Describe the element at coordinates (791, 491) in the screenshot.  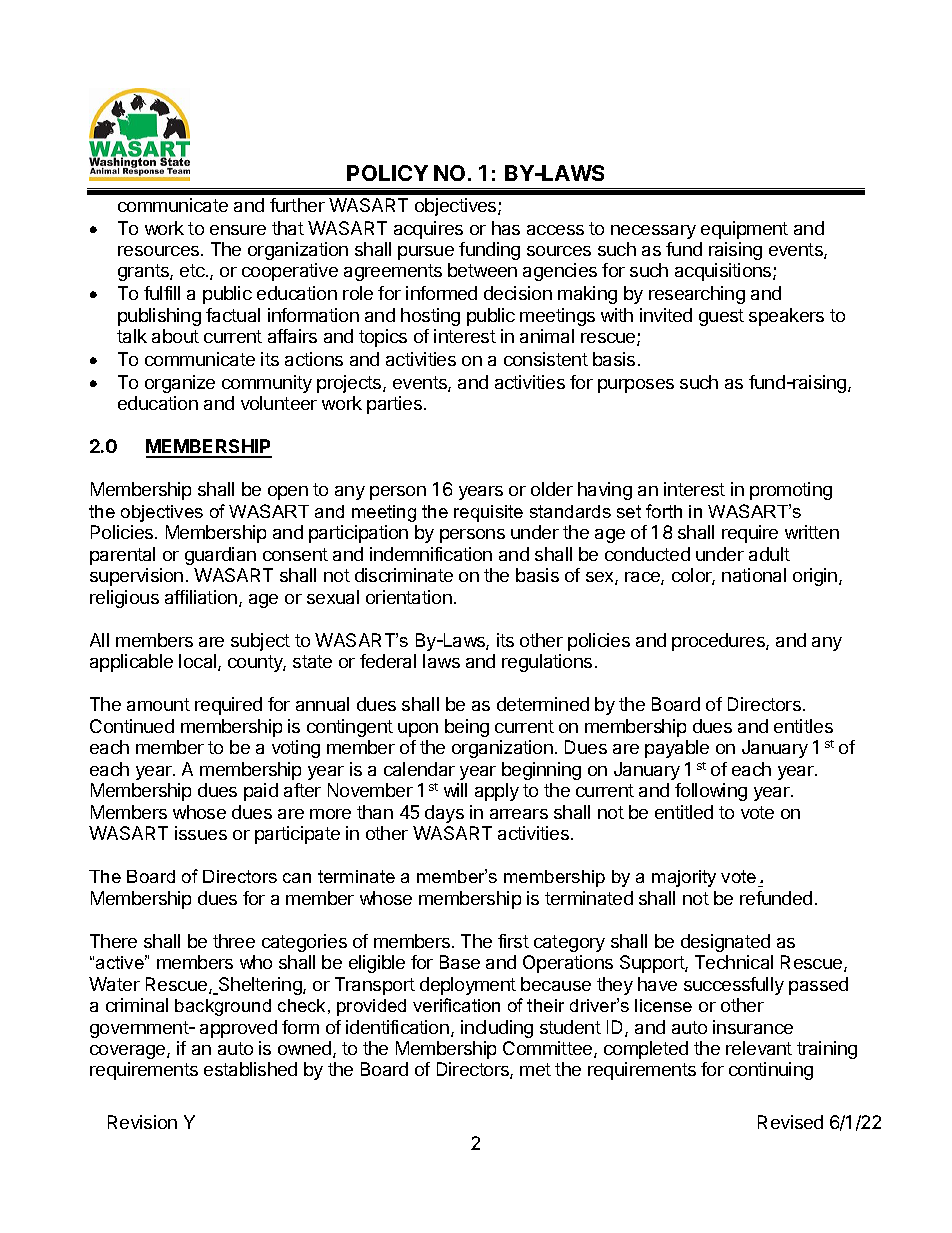
I see `promoting` at that location.
